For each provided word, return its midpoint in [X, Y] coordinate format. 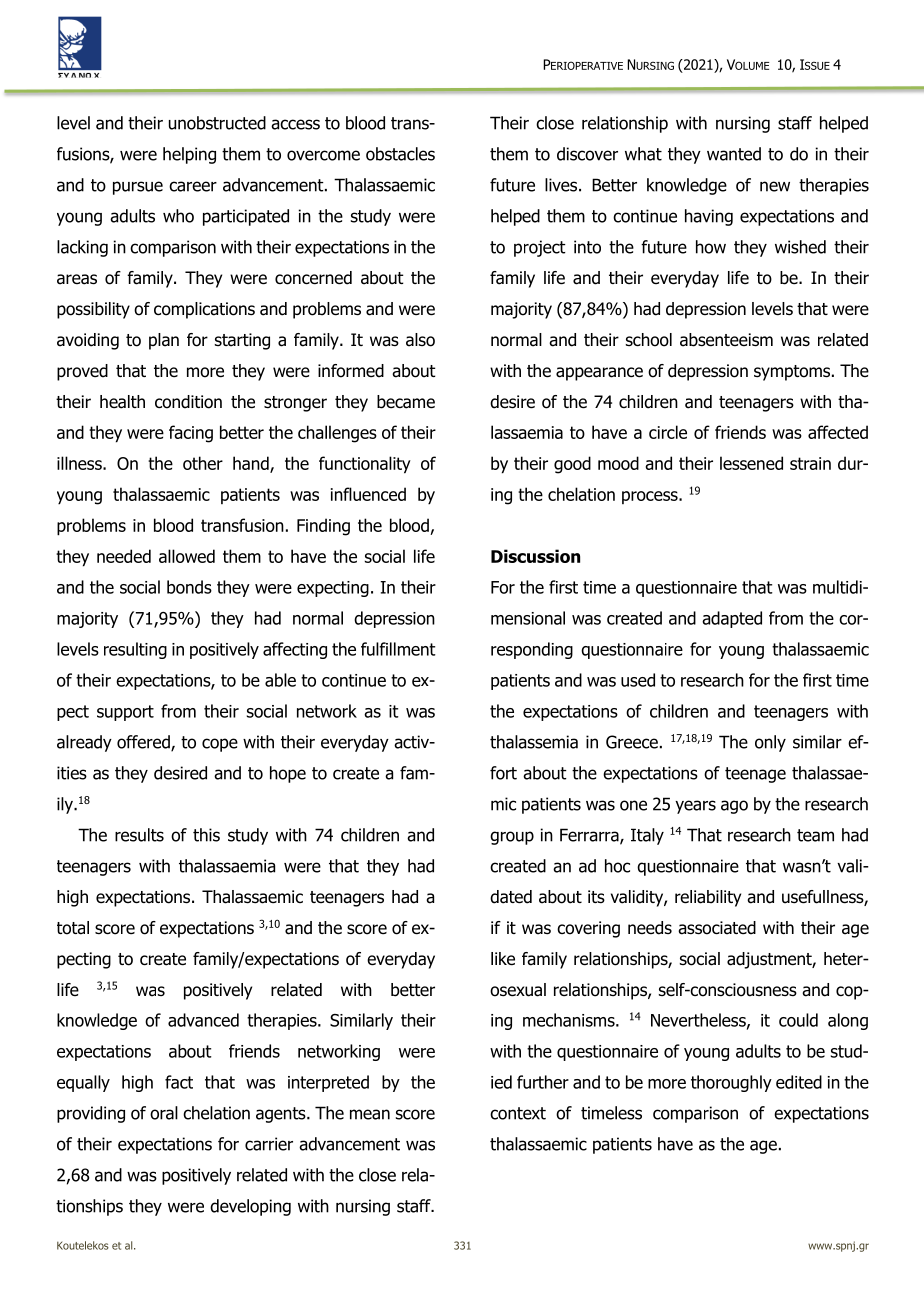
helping [189, 155]
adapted [732, 619]
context [518, 1113]
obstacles [400, 154]
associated [717, 928]
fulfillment [398, 649]
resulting [135, 650]
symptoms [793, 373]
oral [164, 1113]
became [406, 402]
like [503, 959]
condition [188, 402]
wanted [734, 154]
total [73, 928]
